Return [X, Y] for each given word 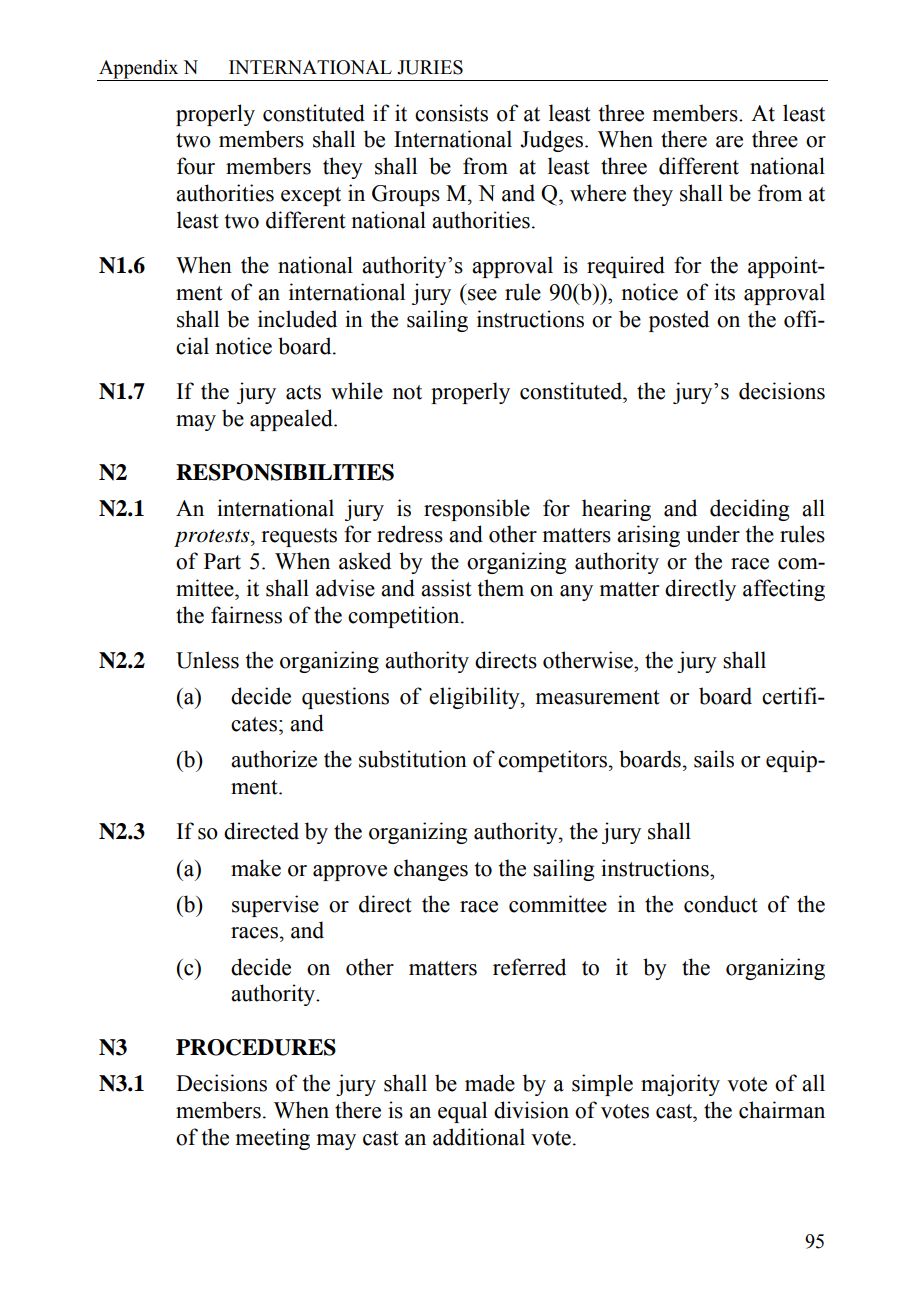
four [196, 166]
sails [714, 759]
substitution [413, 759]
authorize [274, 759]
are [729, 142]
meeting [272, 1139]
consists [451, 113]
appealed [292, 420]
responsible [477, 510]
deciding [749, 510]
